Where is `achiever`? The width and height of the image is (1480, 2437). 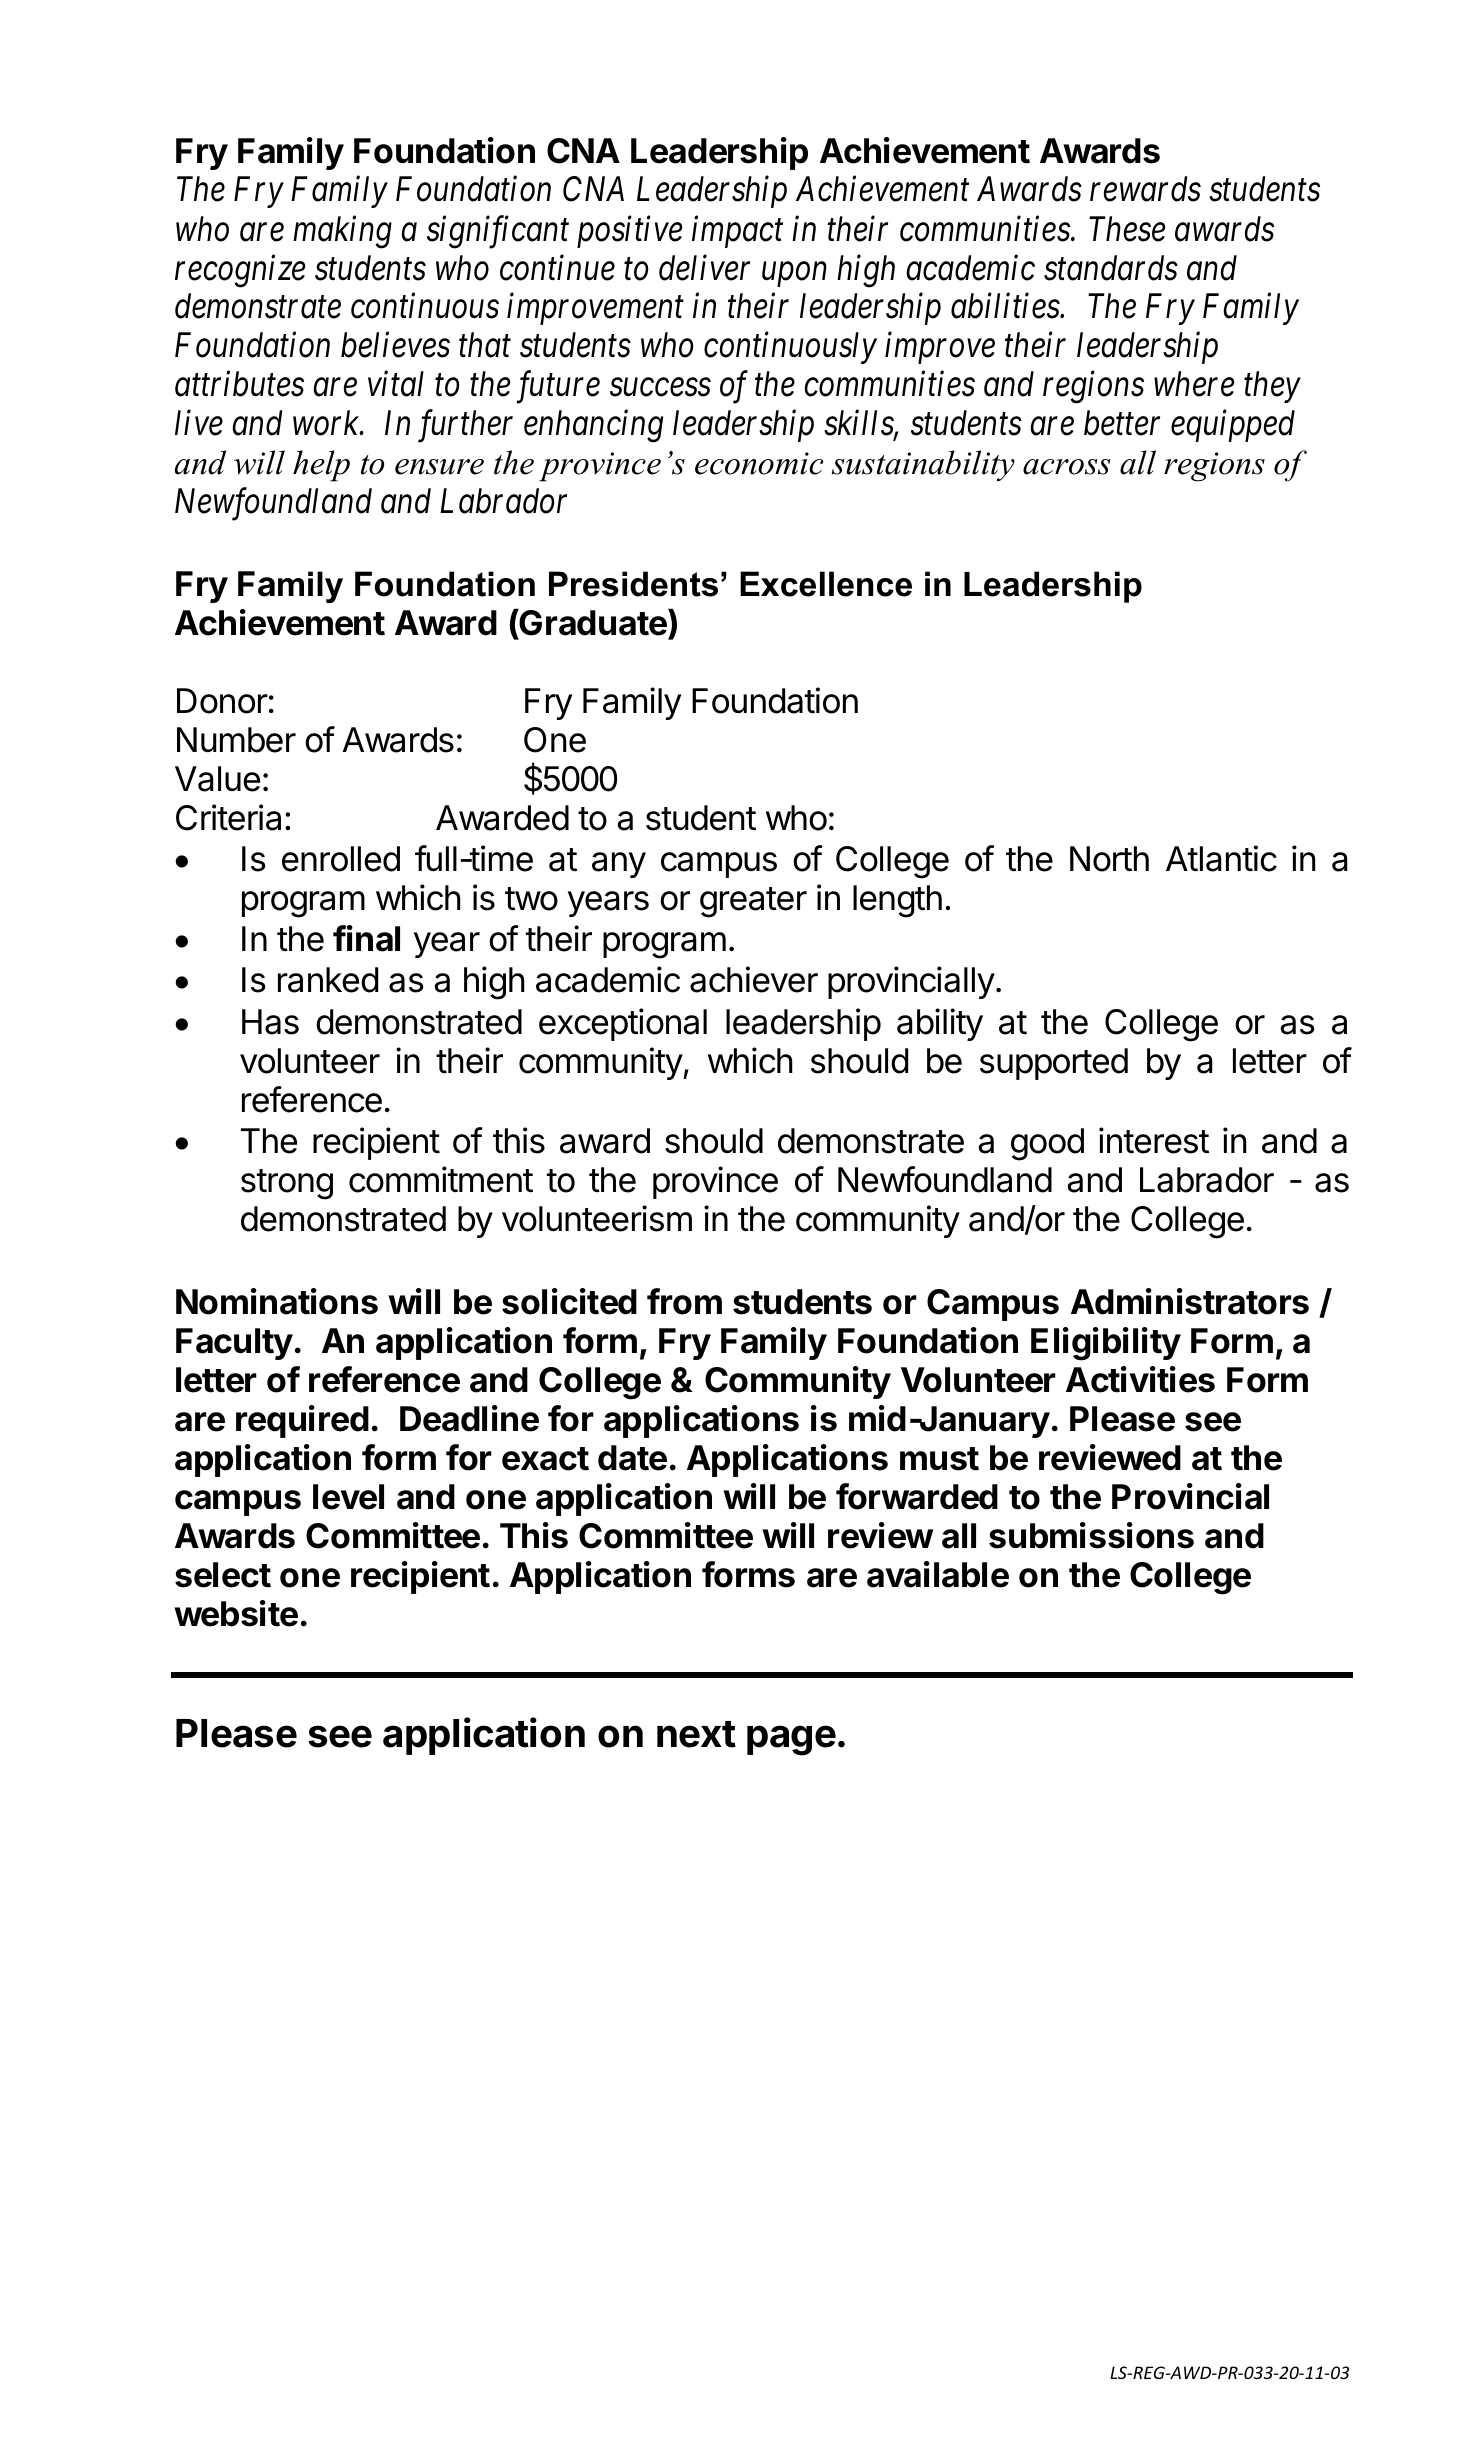
achiever is located at coordinates (754, 979).
